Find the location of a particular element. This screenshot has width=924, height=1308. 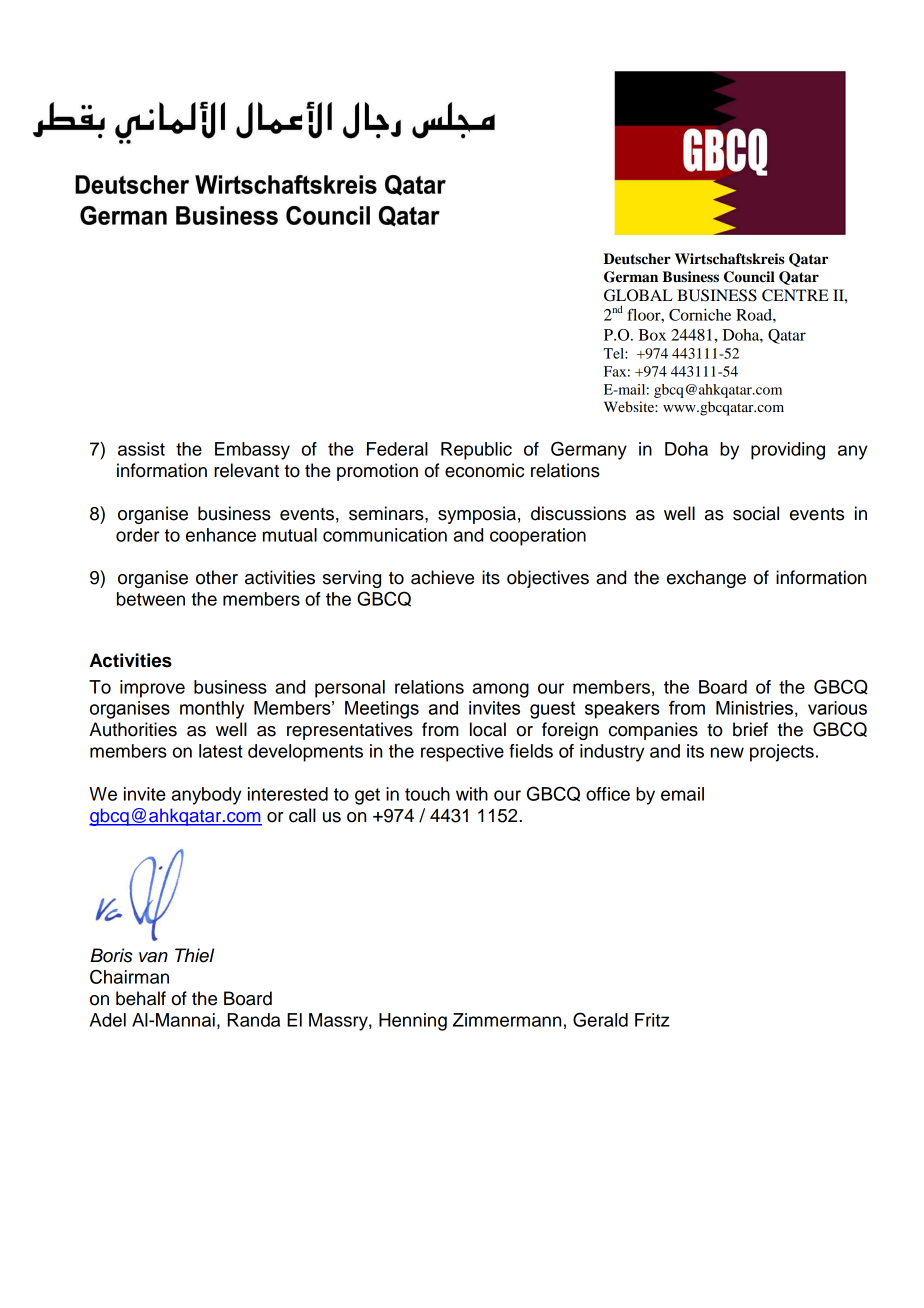

Zimmermann is located at coordinates (507, 1020).
